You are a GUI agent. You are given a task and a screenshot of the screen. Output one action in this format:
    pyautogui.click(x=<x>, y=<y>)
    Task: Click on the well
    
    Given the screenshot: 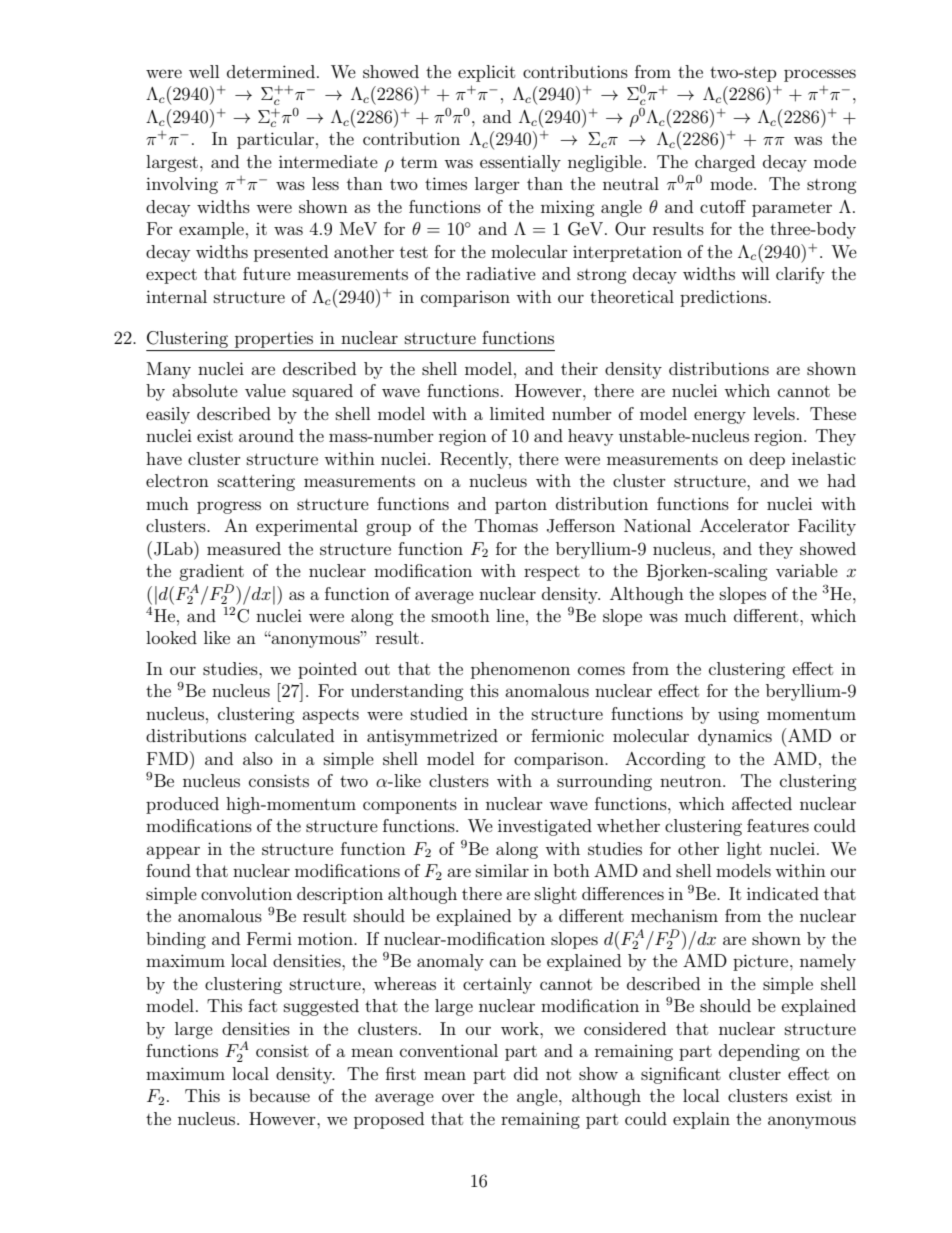 What is the action you would take?
    pyautogui.click(x=204, y=71)
